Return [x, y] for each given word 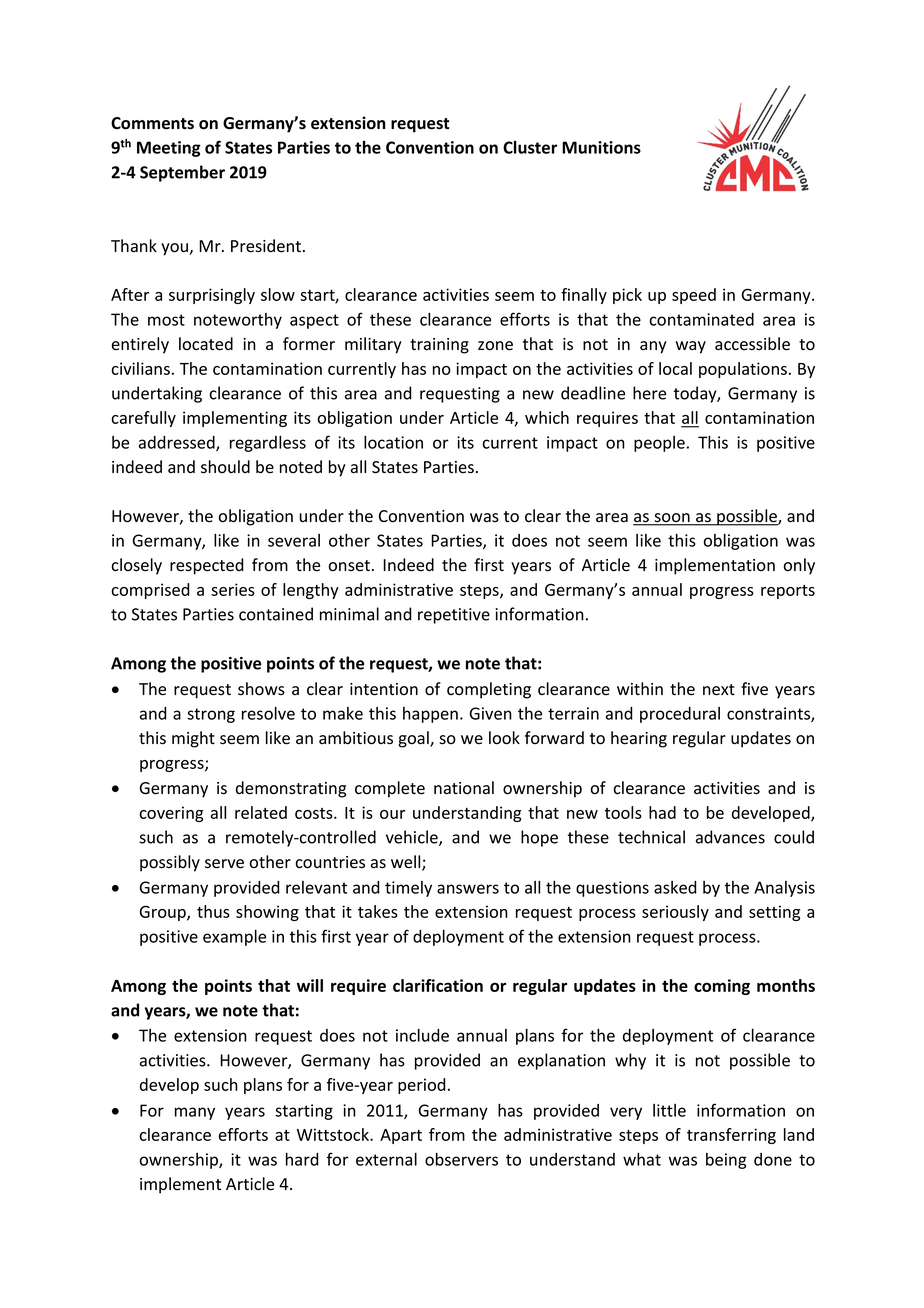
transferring [731, 1136]
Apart [401, 1136]
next [719, 690]
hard [302, 1159]
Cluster [530, 147]
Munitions [601, 147]
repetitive [454, 616]
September [182, 173]
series [233, 589]
